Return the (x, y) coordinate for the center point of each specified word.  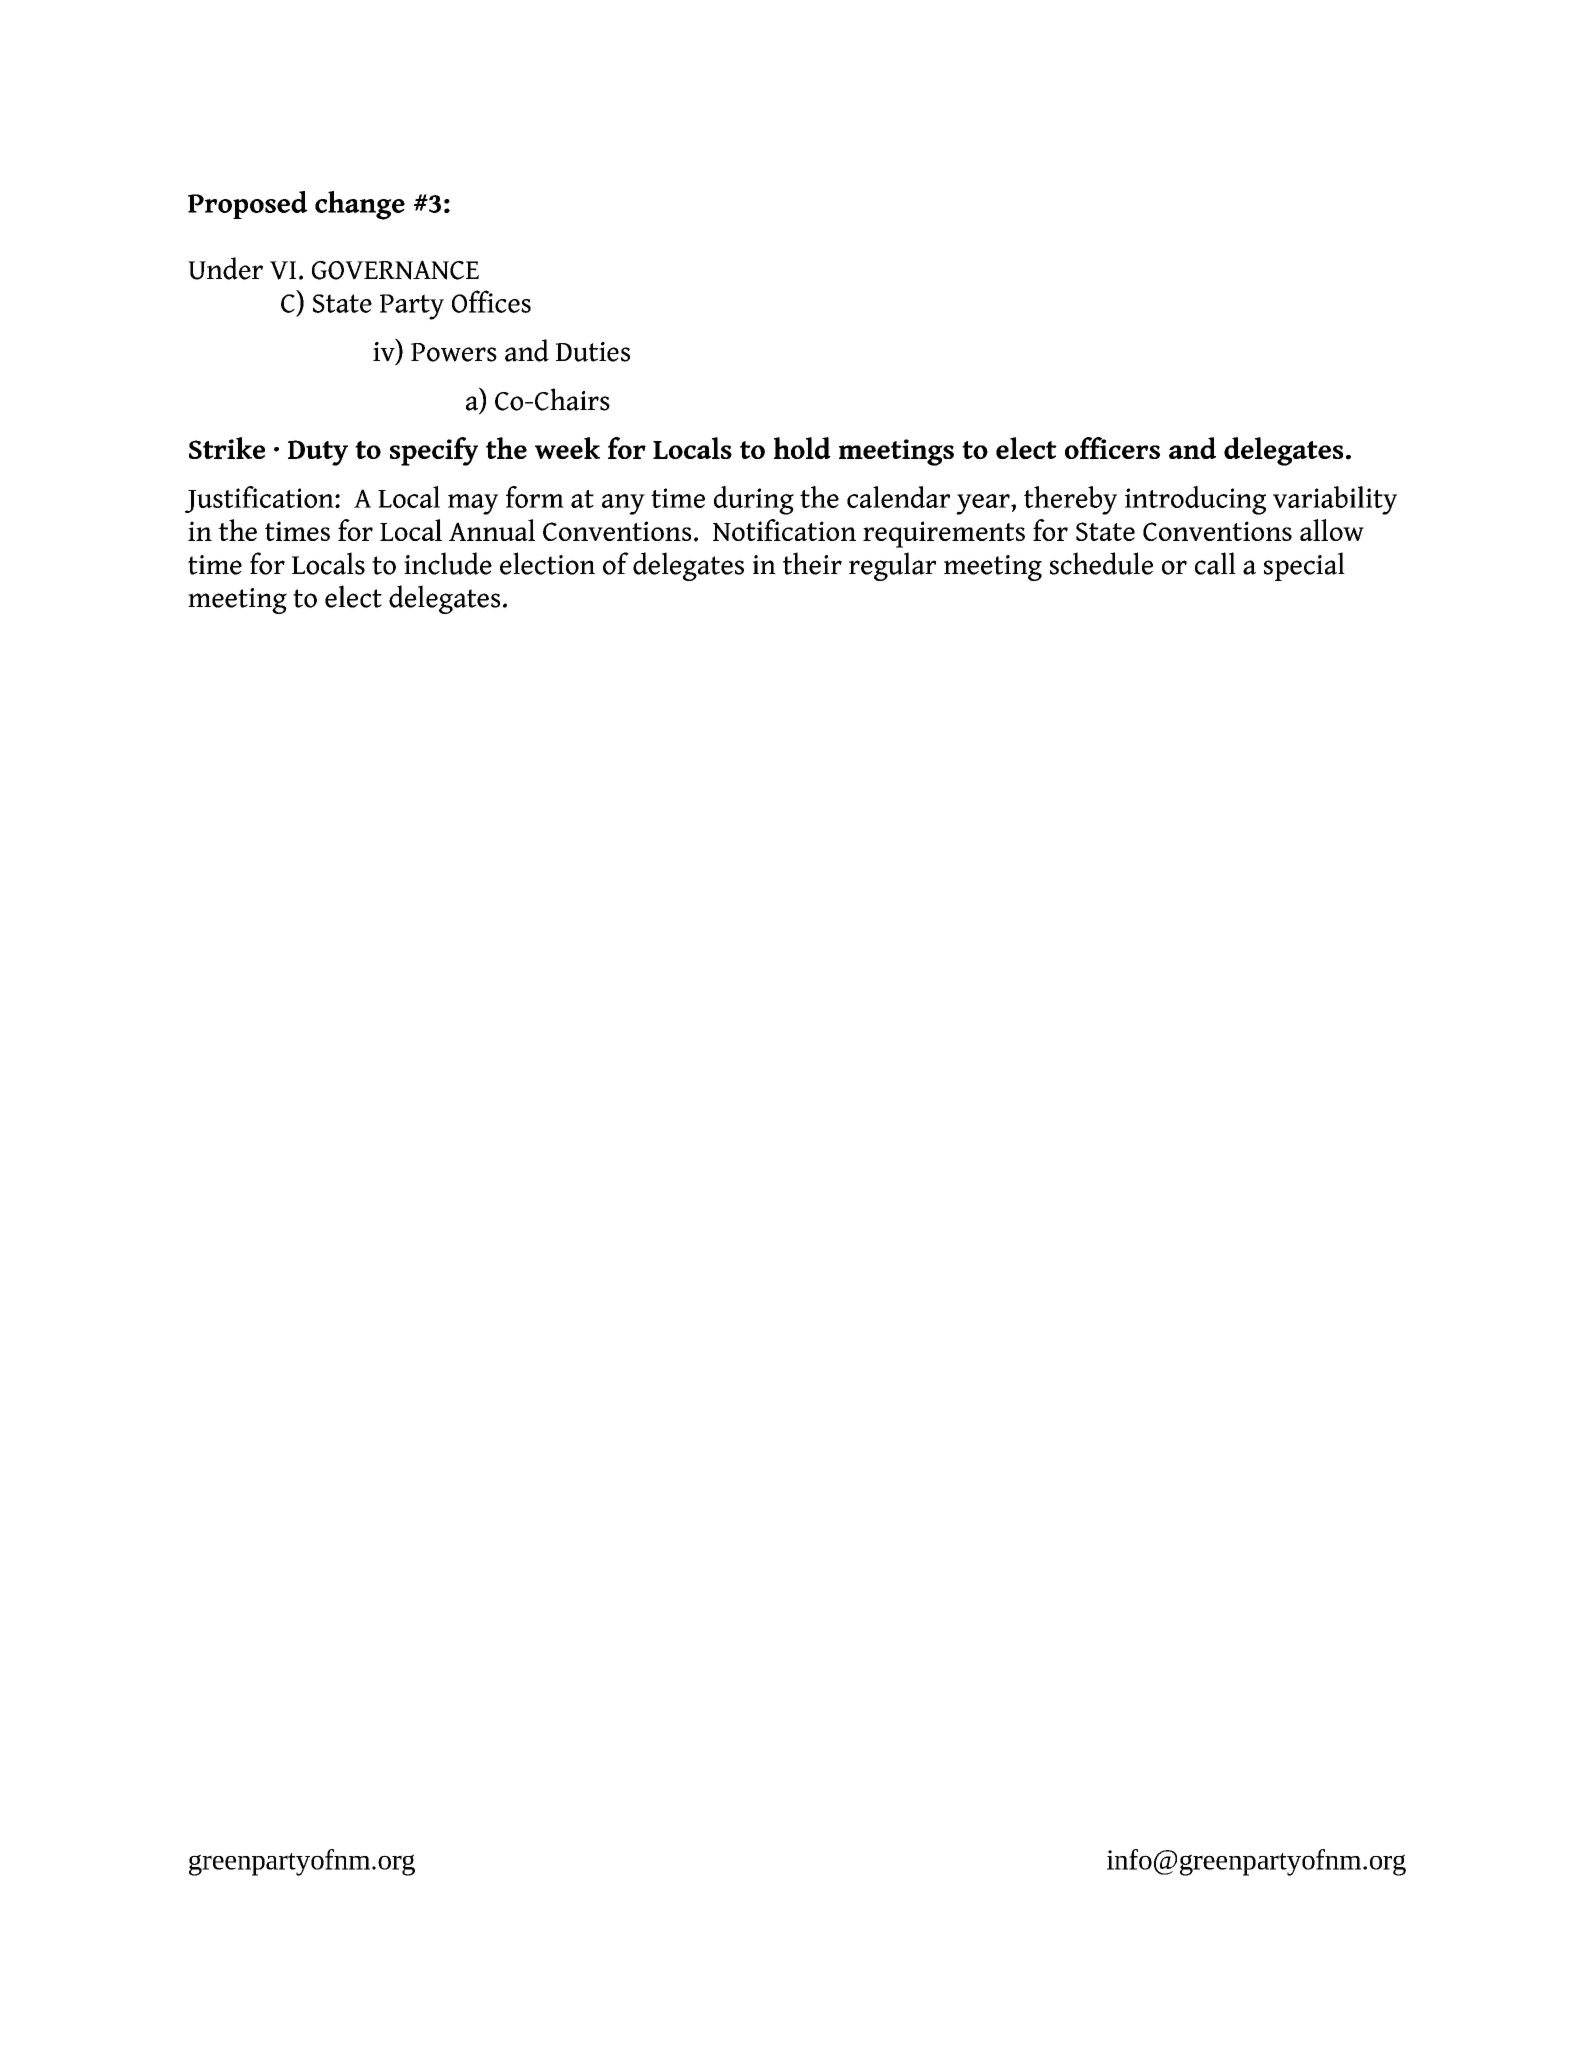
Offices (491, 301)
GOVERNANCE (395, 270)
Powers (454, 352)
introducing (1195, 500)
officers (1112, 448)
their (812, 563)
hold (802, 448)
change (360, 205)
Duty (318, 453)
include (448, 563)
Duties (593, 352)
